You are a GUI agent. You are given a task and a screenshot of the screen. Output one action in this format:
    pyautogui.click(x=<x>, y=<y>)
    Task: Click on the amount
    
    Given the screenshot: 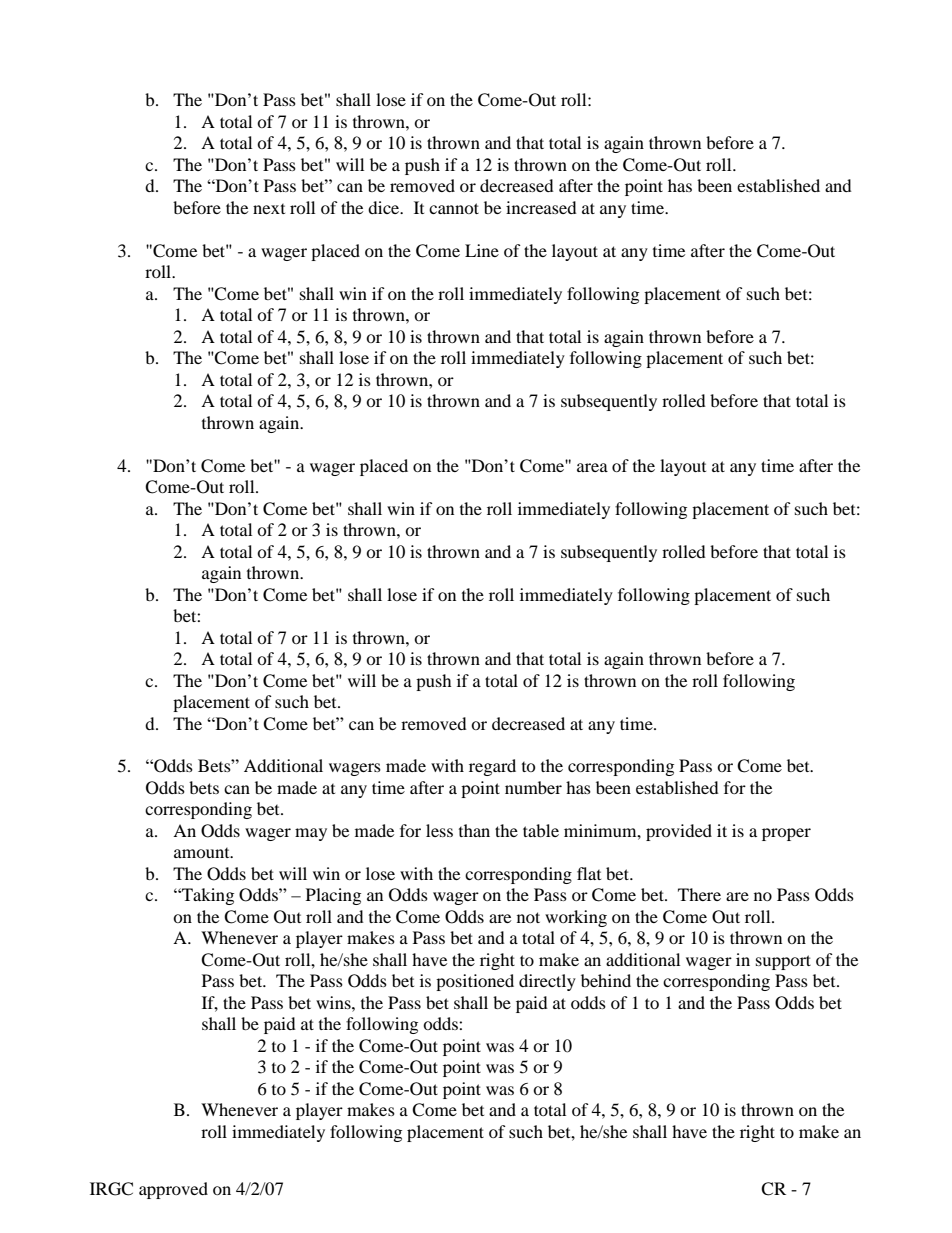 What is the action you would take?
    pyautogui.click(x=203, y=853)
